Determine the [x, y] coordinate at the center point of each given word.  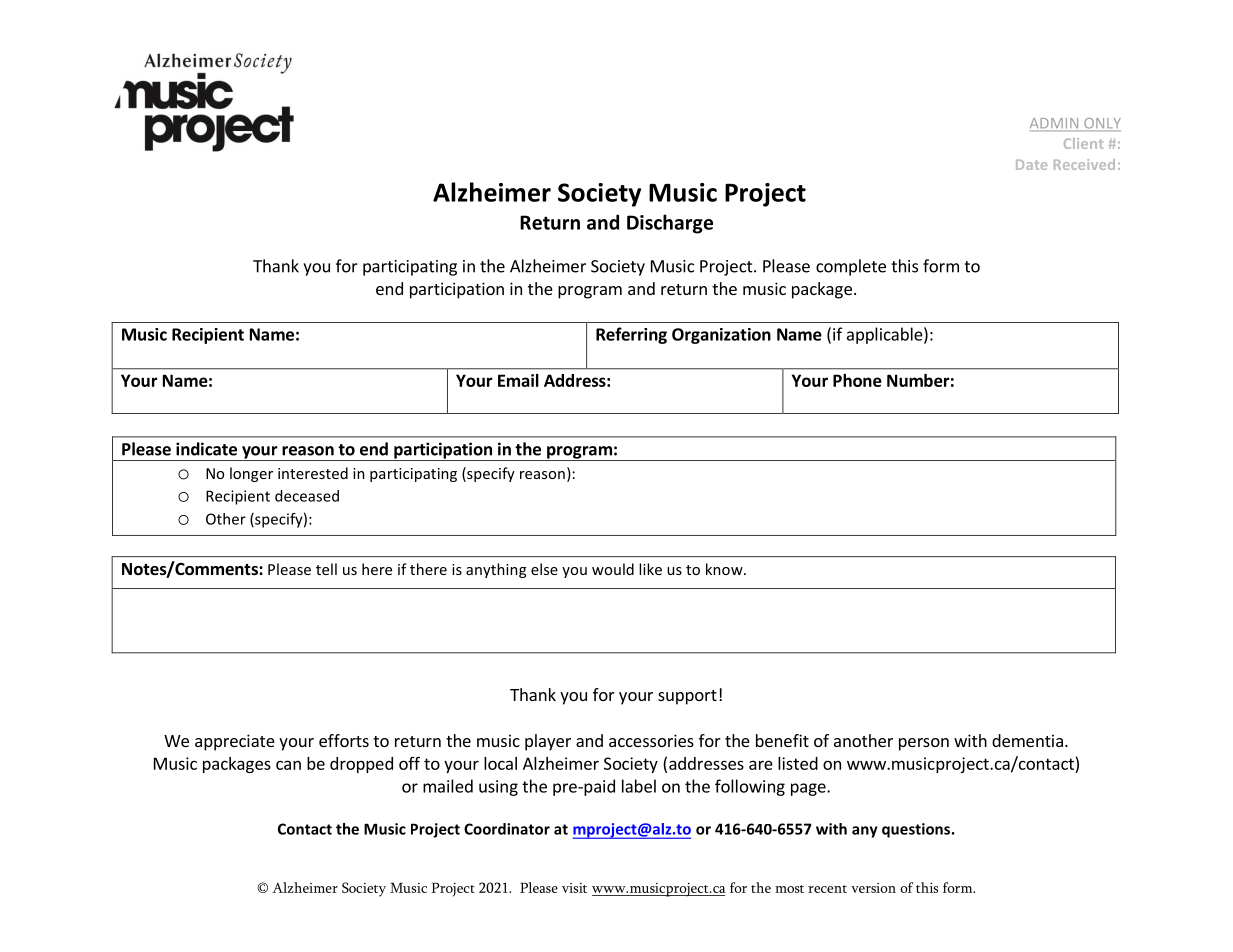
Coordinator [507, 829]
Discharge [670, 224]
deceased [307, 496]
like [650, 569]
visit [574, 888]
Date [1031, 165]
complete [851, 267]
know [725, 569]
